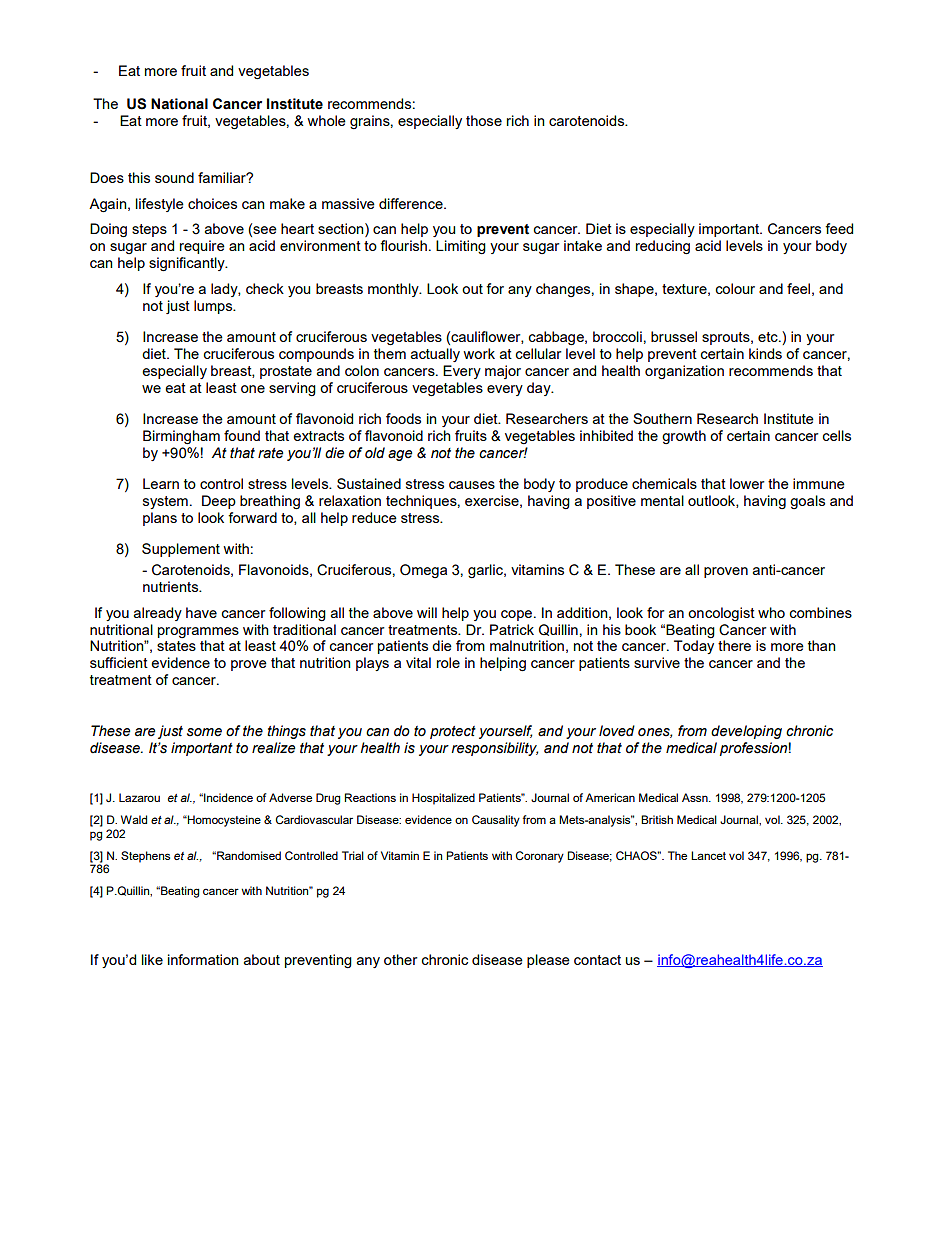 The height and width of the image is (1233, 952). What do you see at coordinates (152, 959) in the image?
I see `like` at bounding box center [152, 959].
